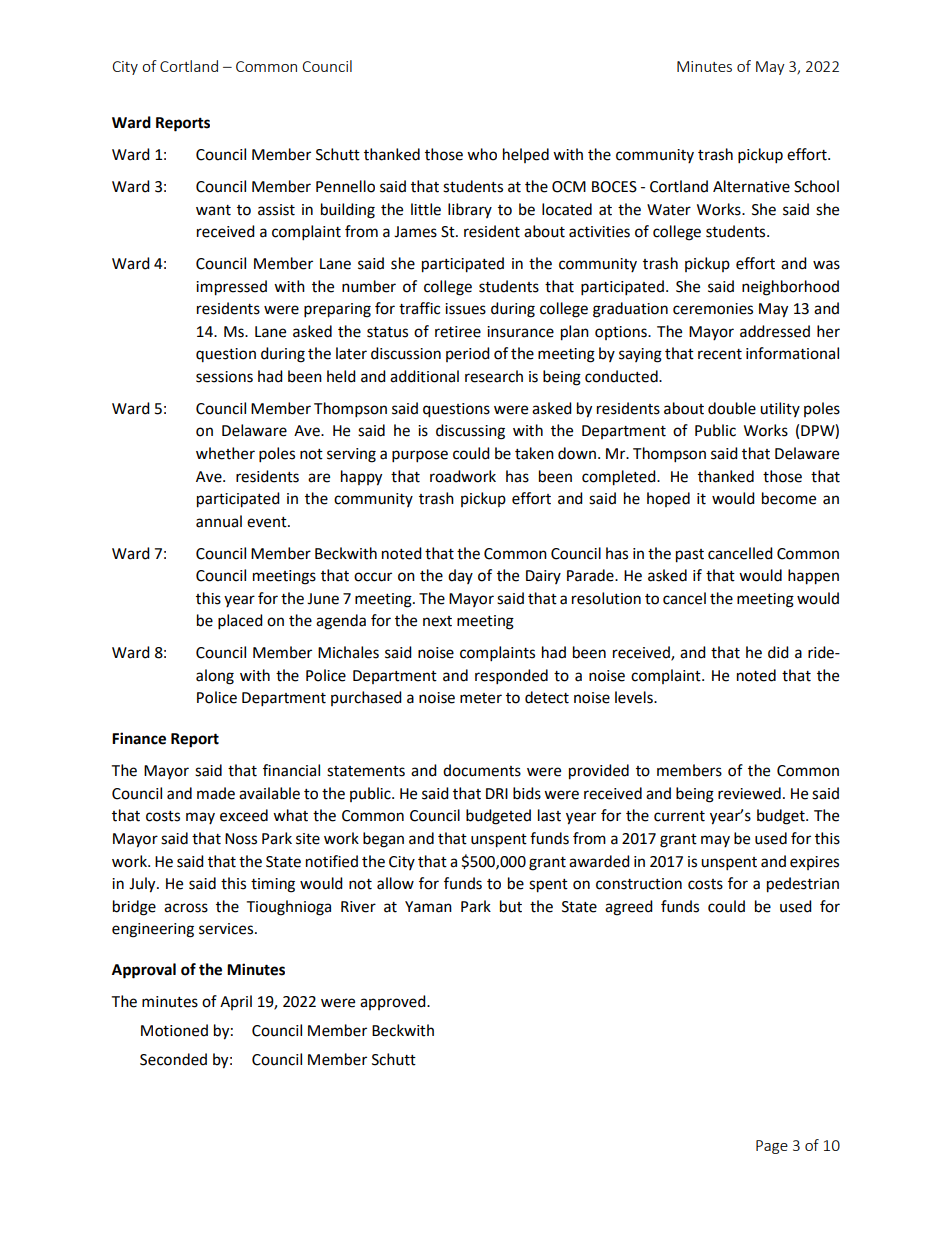 The image size is (952, 1233). Describe the element at coordinates (219, 521) in the document. I see `annual` at that location.
